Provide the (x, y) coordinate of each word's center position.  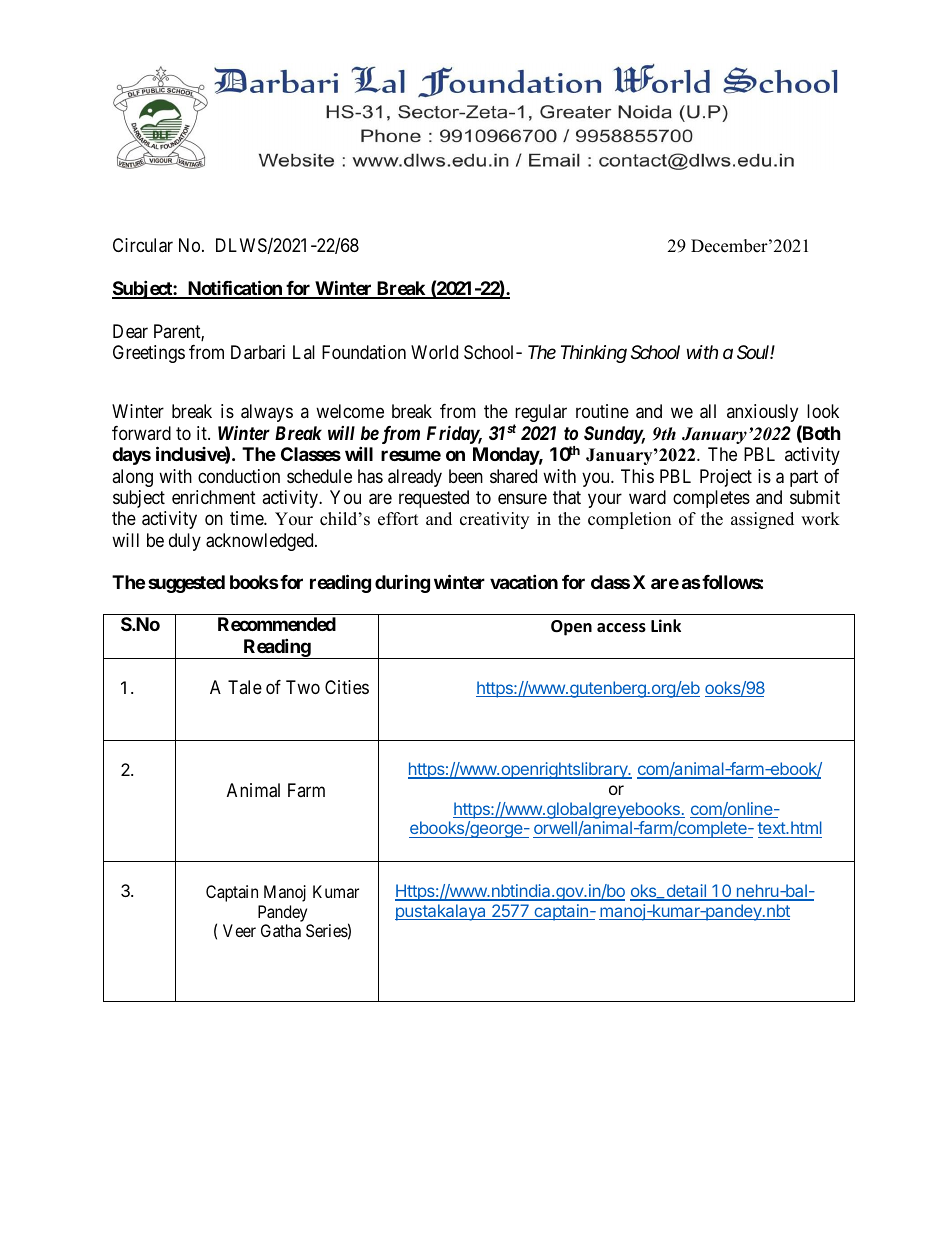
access (621, 628)
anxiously (762, 413)
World (434, 352)
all (708, 411)
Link (666, 625)
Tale (245, 687)
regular (540, 414)
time (247, 518)
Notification (234, 289)
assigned (762, 520)
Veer (239, 930)
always (267, 413)
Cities (347, 687)
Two (303, 687)
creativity (494, 520)
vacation (524, 581)
